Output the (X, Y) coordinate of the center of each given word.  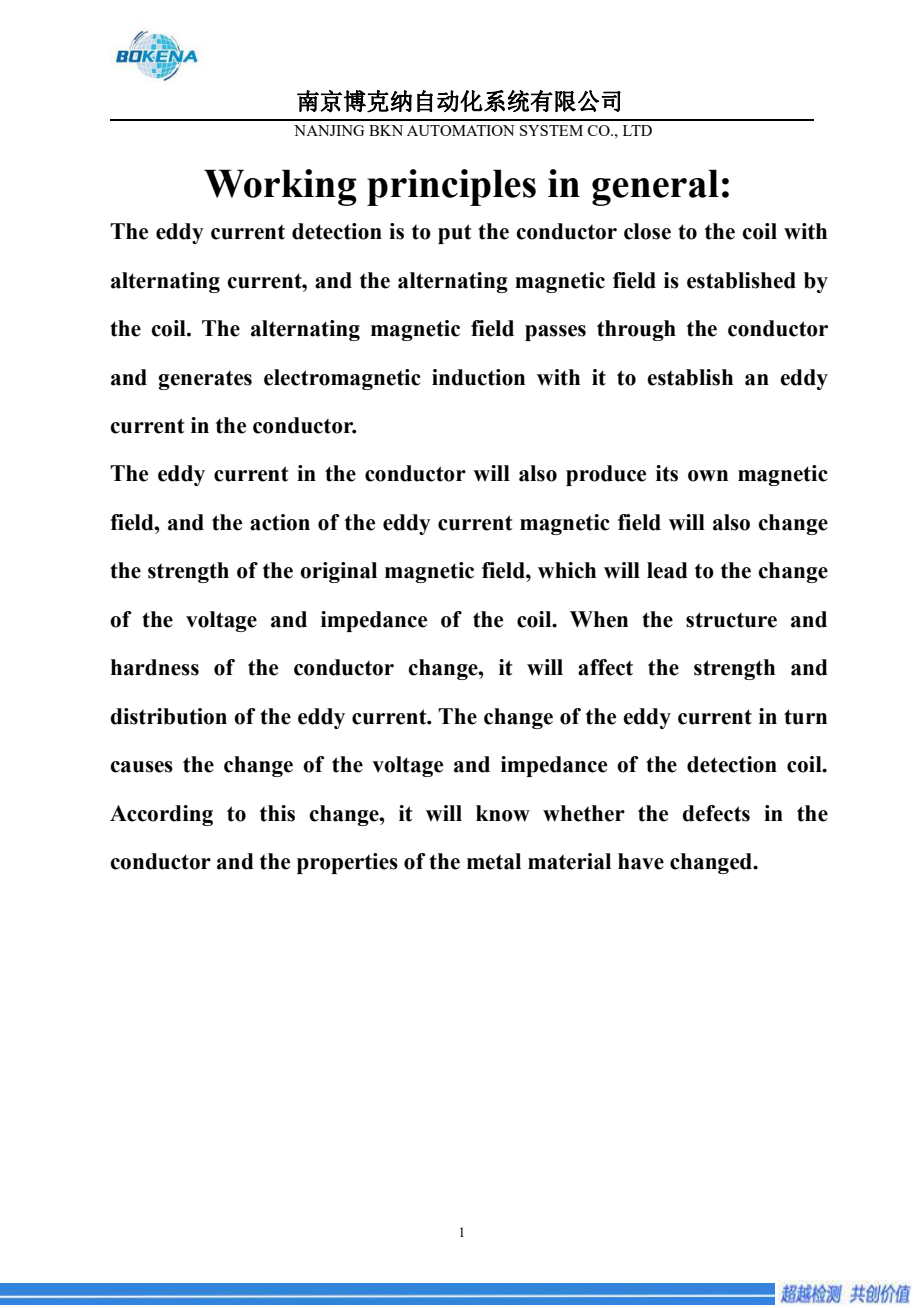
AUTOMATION (460, 130)
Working (280, 187)
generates (205, 380)
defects (716, 813)
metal (494, 861)
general (655, 187)
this (277, 813)
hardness (155, 667)
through (636, 330)
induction (478, 377)
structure (731, 620)
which (567, 570)
